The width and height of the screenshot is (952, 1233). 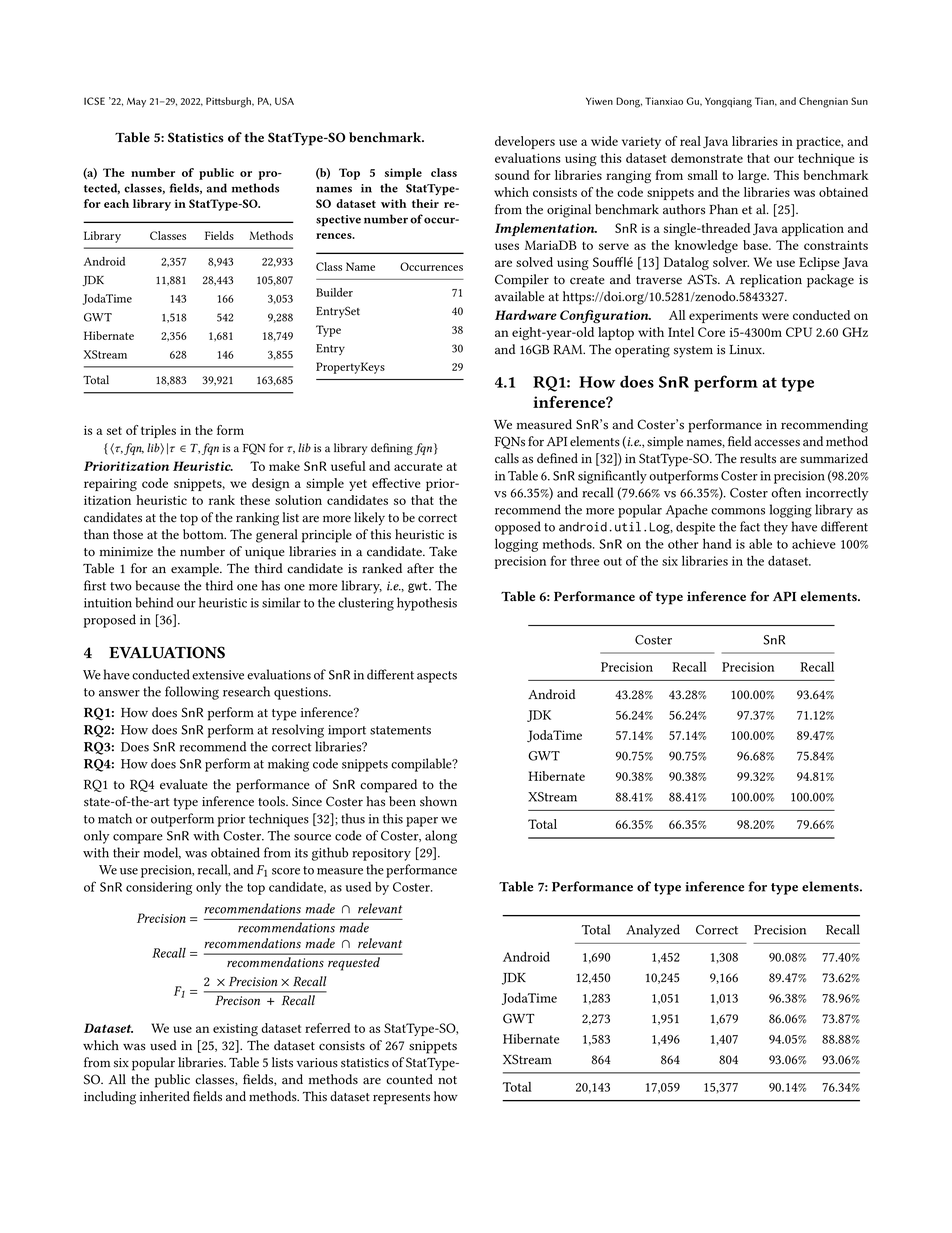 What do you see at coordinates (230, 102) in the screenshot?
I see `Pittsburgh` at bounding box center [230, 102].
